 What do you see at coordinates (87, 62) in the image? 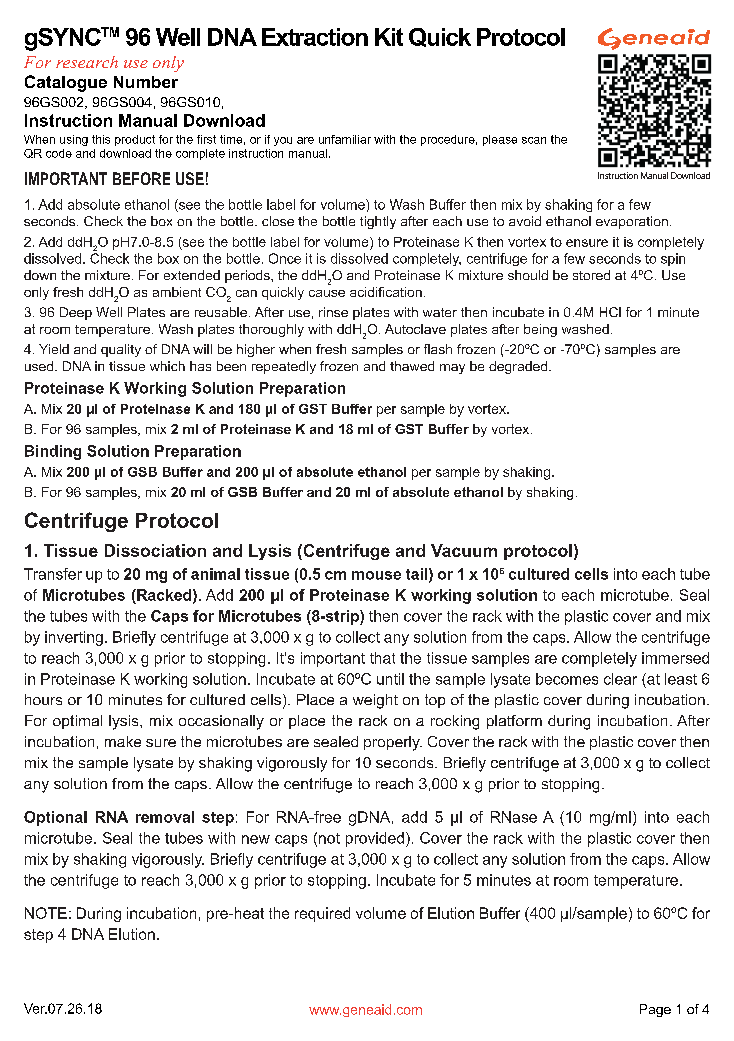
I see `research` at bounding box center [87, 62].
